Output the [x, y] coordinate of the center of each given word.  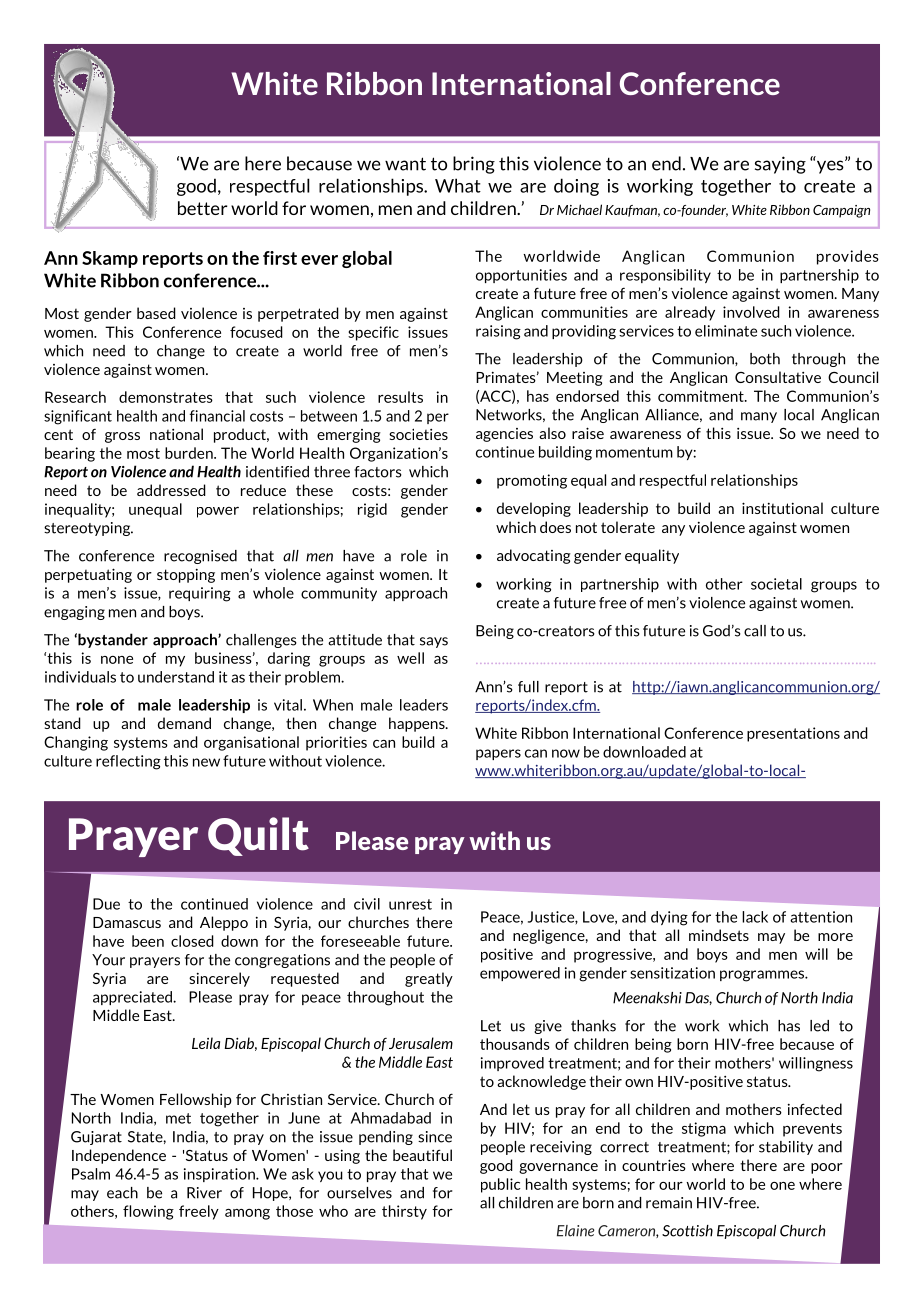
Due [106, 904]
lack [755, 917]
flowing [148, 1212]
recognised [200, 557]
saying [780, 165]
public [501, 1185]
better [203, 208]
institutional [782, 508]
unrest [410, 904]
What [458, 185]
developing [534, 509]
